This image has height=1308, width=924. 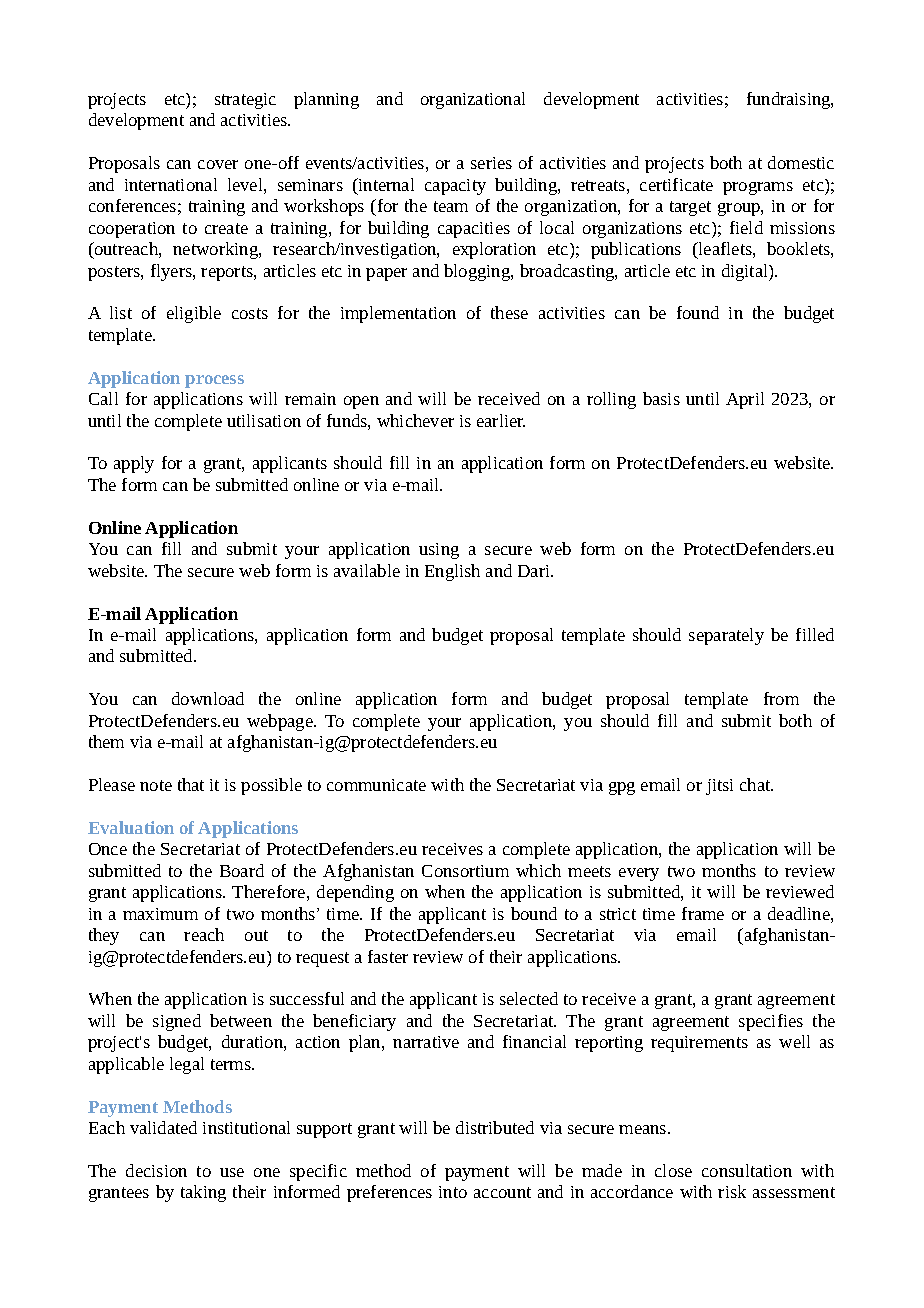 What do you see at coordinates (218, 164) in the image?
I see `cover` at bounding box center [218, 164].
